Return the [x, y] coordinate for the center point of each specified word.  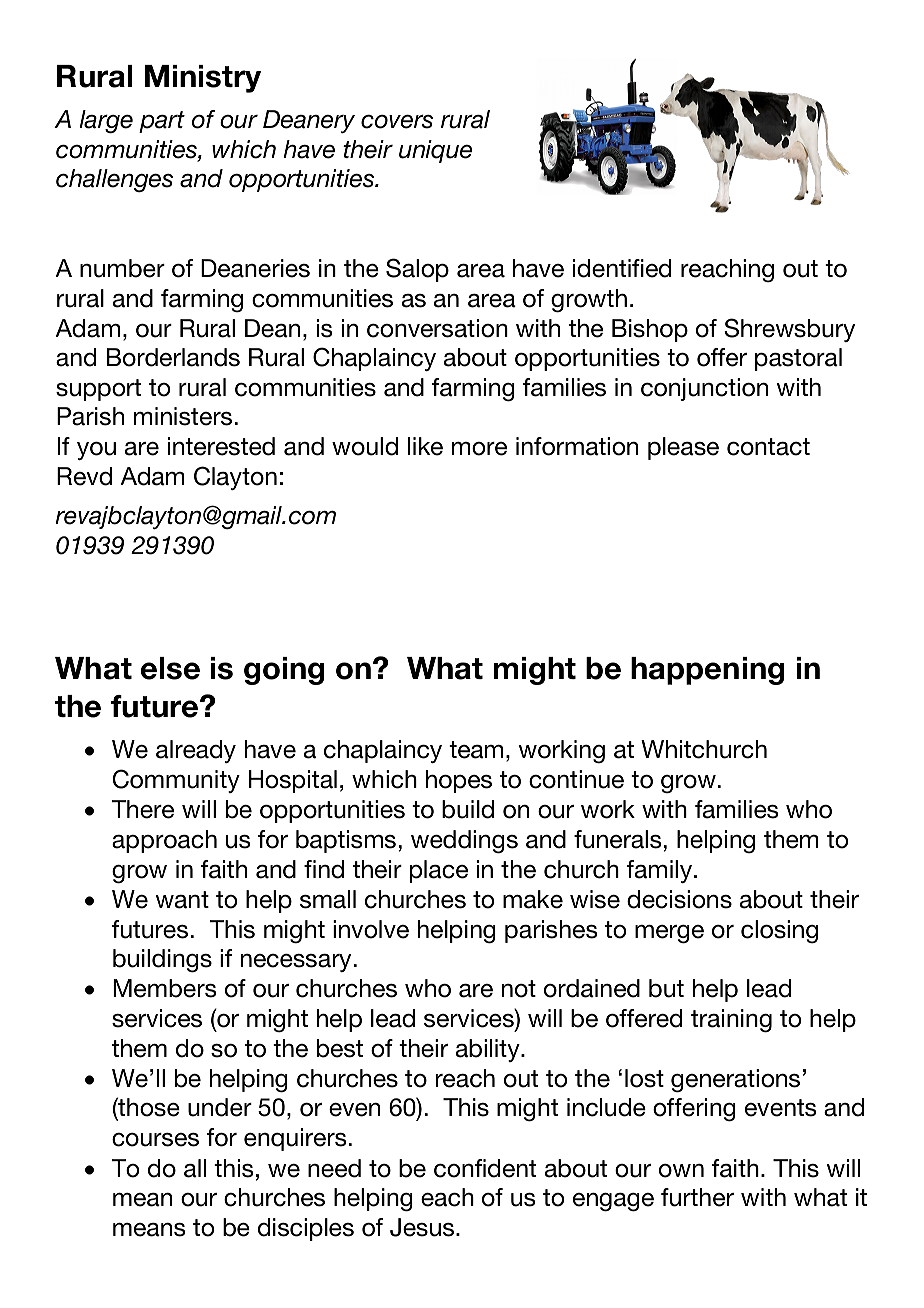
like [425, 446]
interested [221, 446]
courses [155, 1140]
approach [164, 841]
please [683, 448]
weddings [464, 842]
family [660, 871]
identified [622, 268]
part [162, 122]
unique [435, 151]
